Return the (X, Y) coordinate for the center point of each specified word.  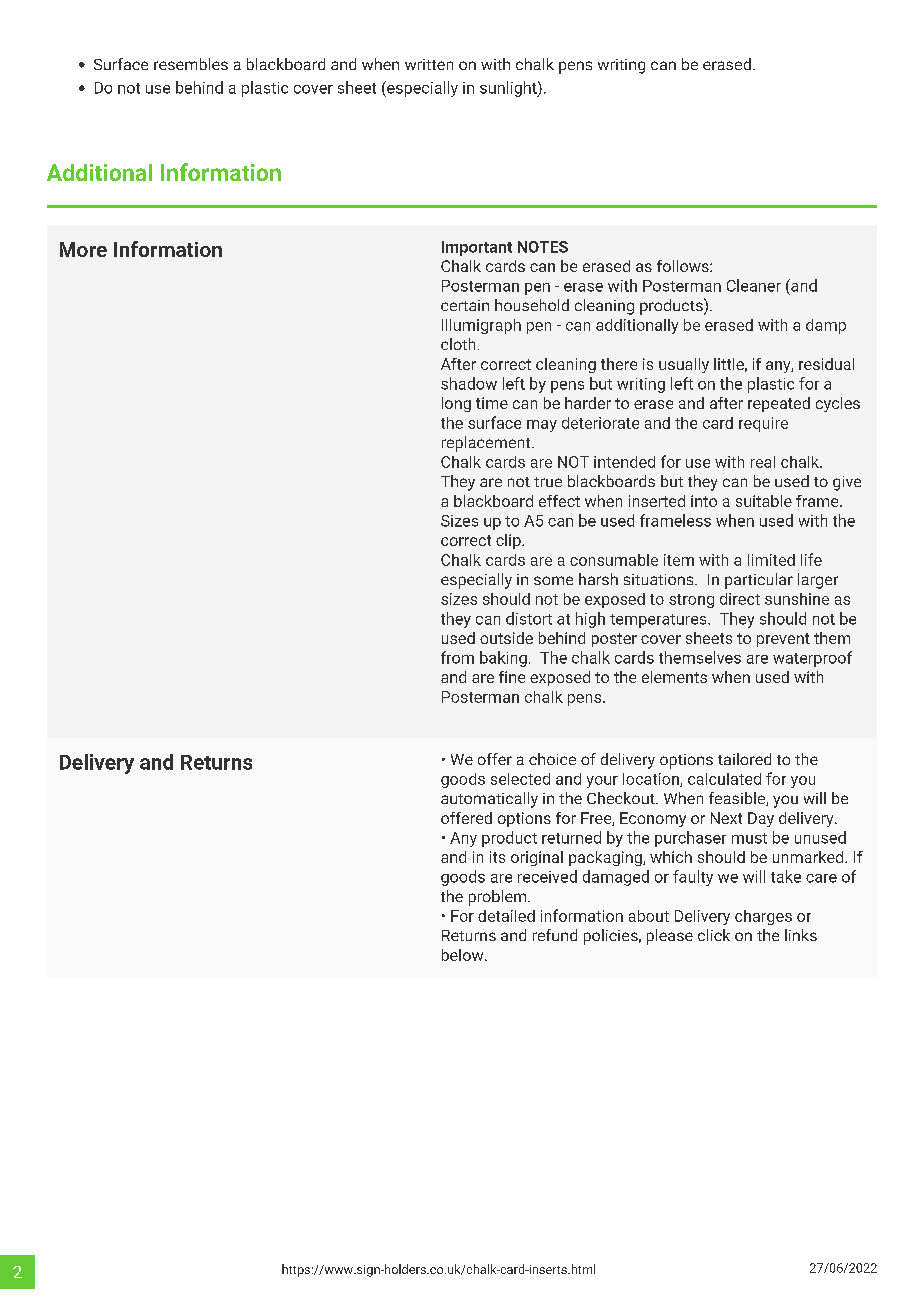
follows (684, 266)
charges (763, 917)
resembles (191, 64)
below (464, 955)
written (429, 64)
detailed (506, 916)
